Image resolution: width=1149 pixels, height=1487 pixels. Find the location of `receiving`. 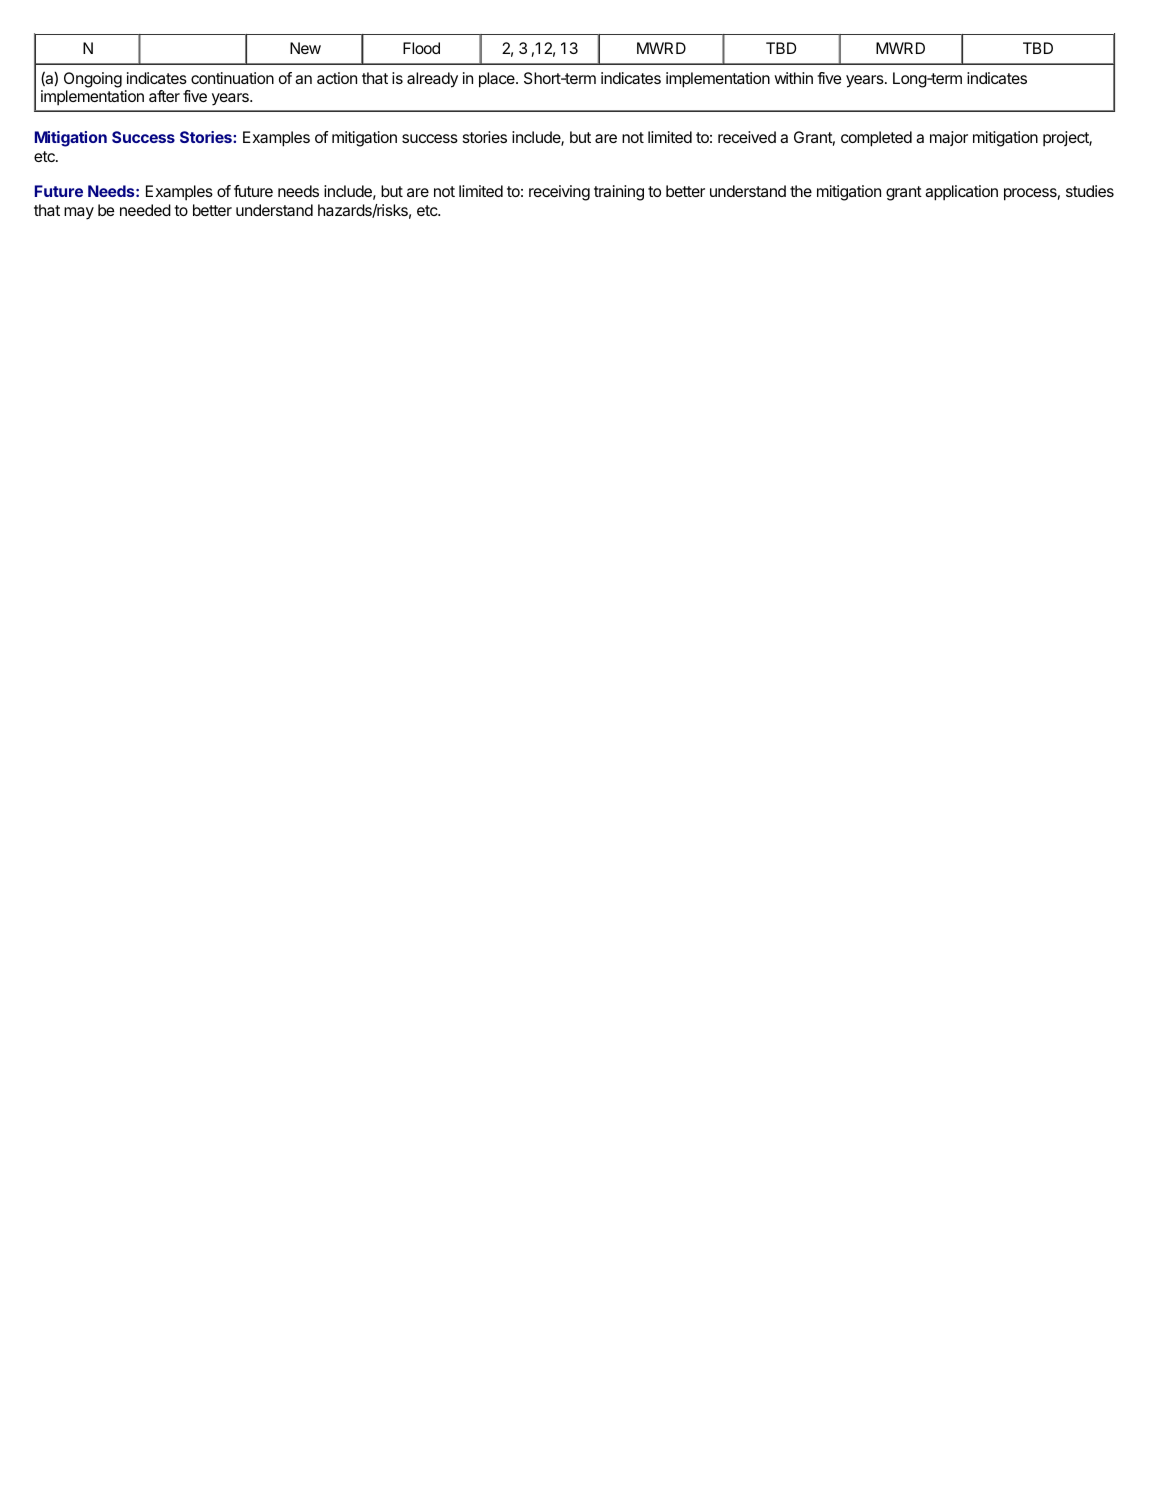

receiving is located at coordinates (559, 193).
